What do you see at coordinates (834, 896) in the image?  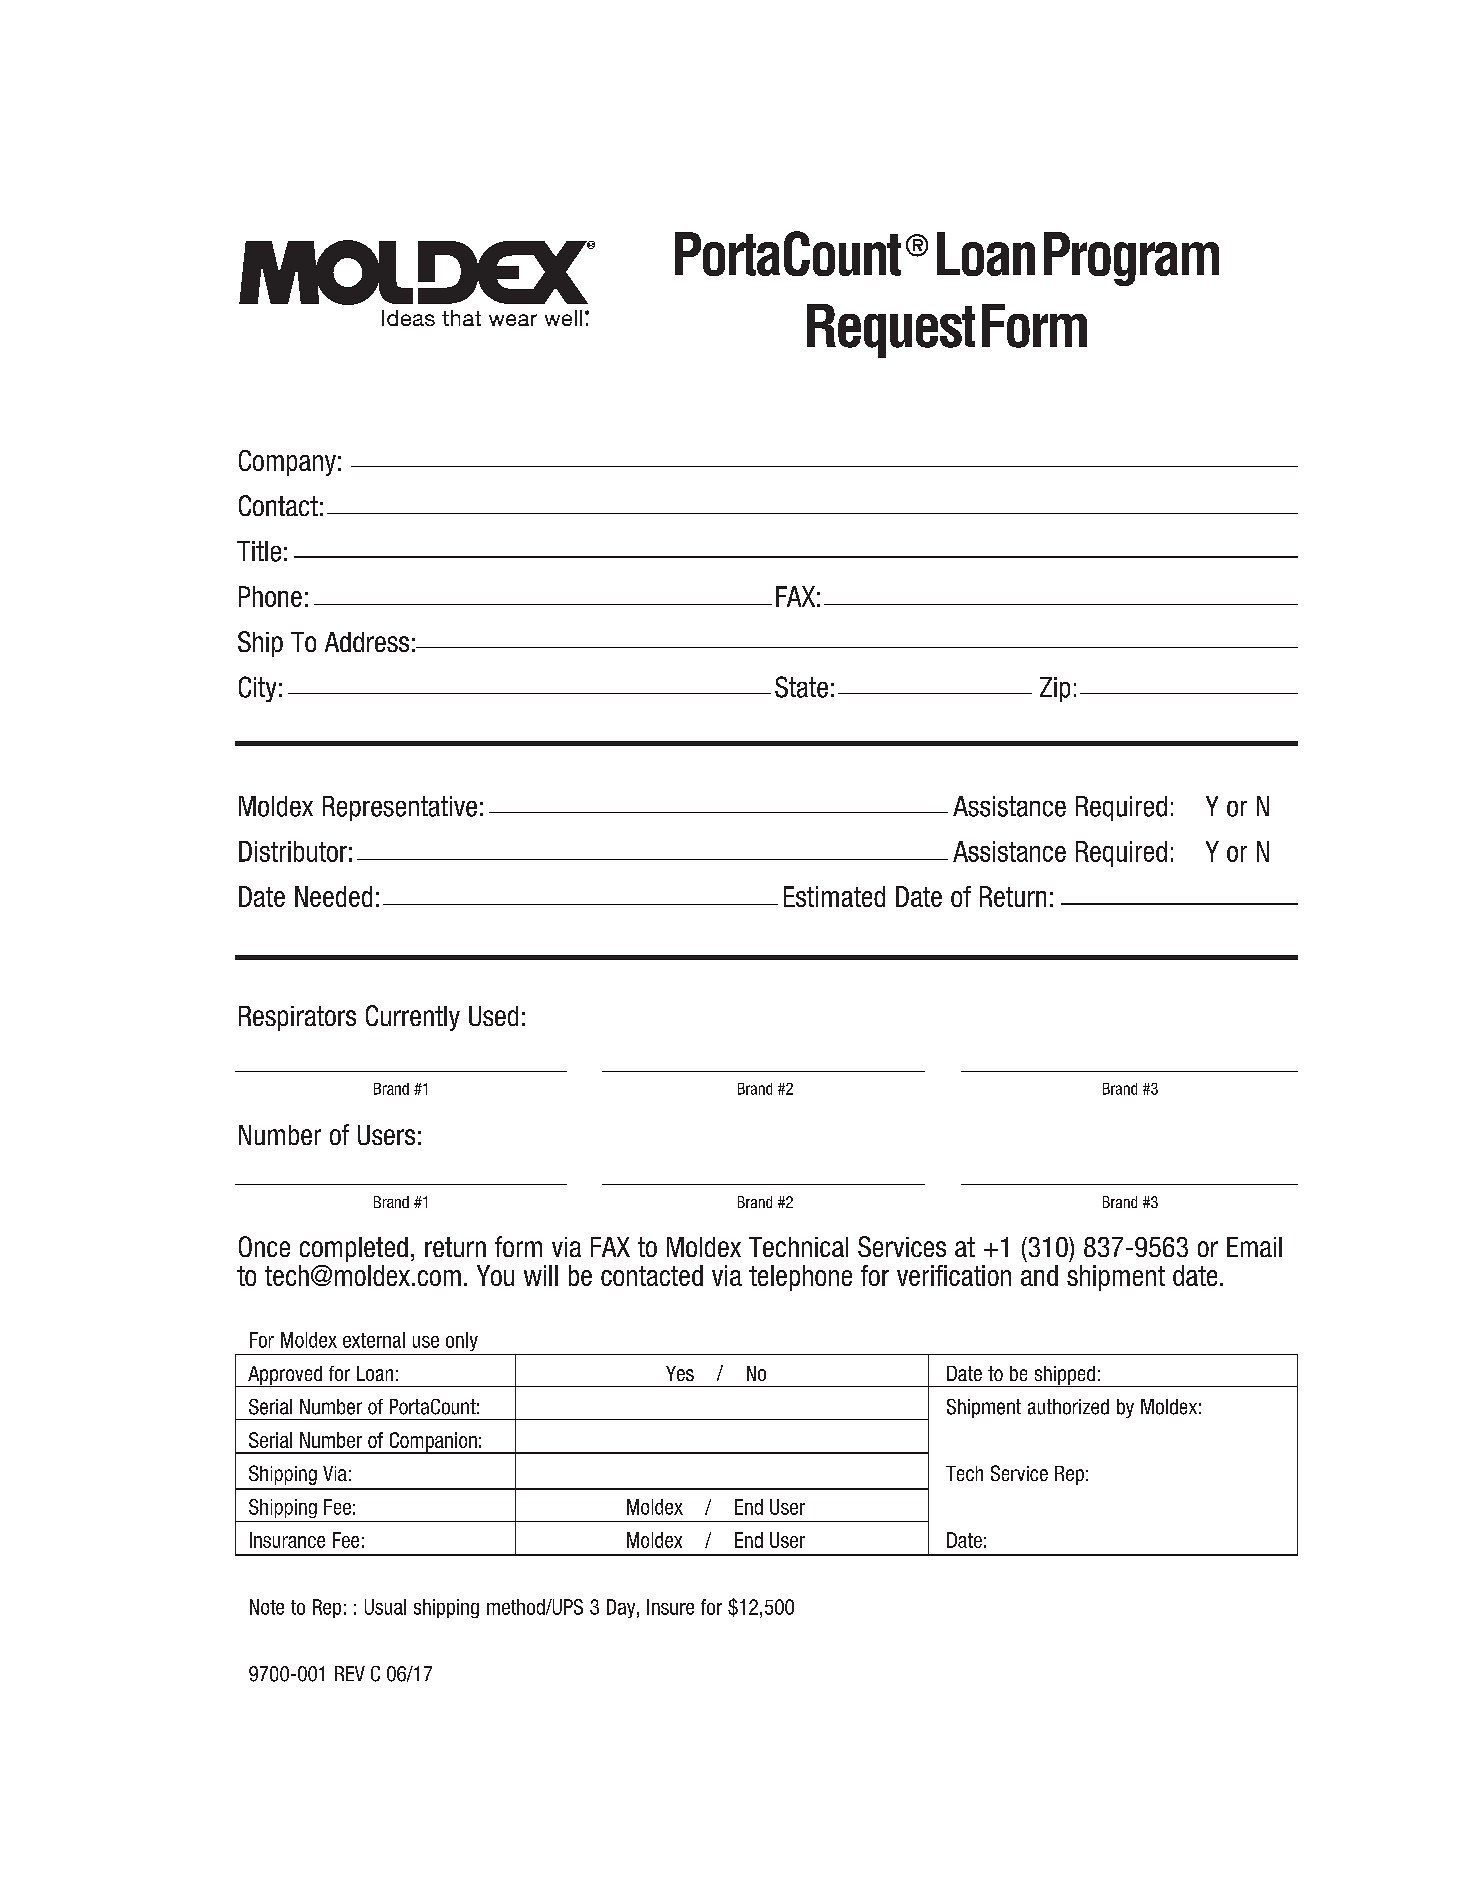 I see `Estimated` at bounding box center [834, 896].
